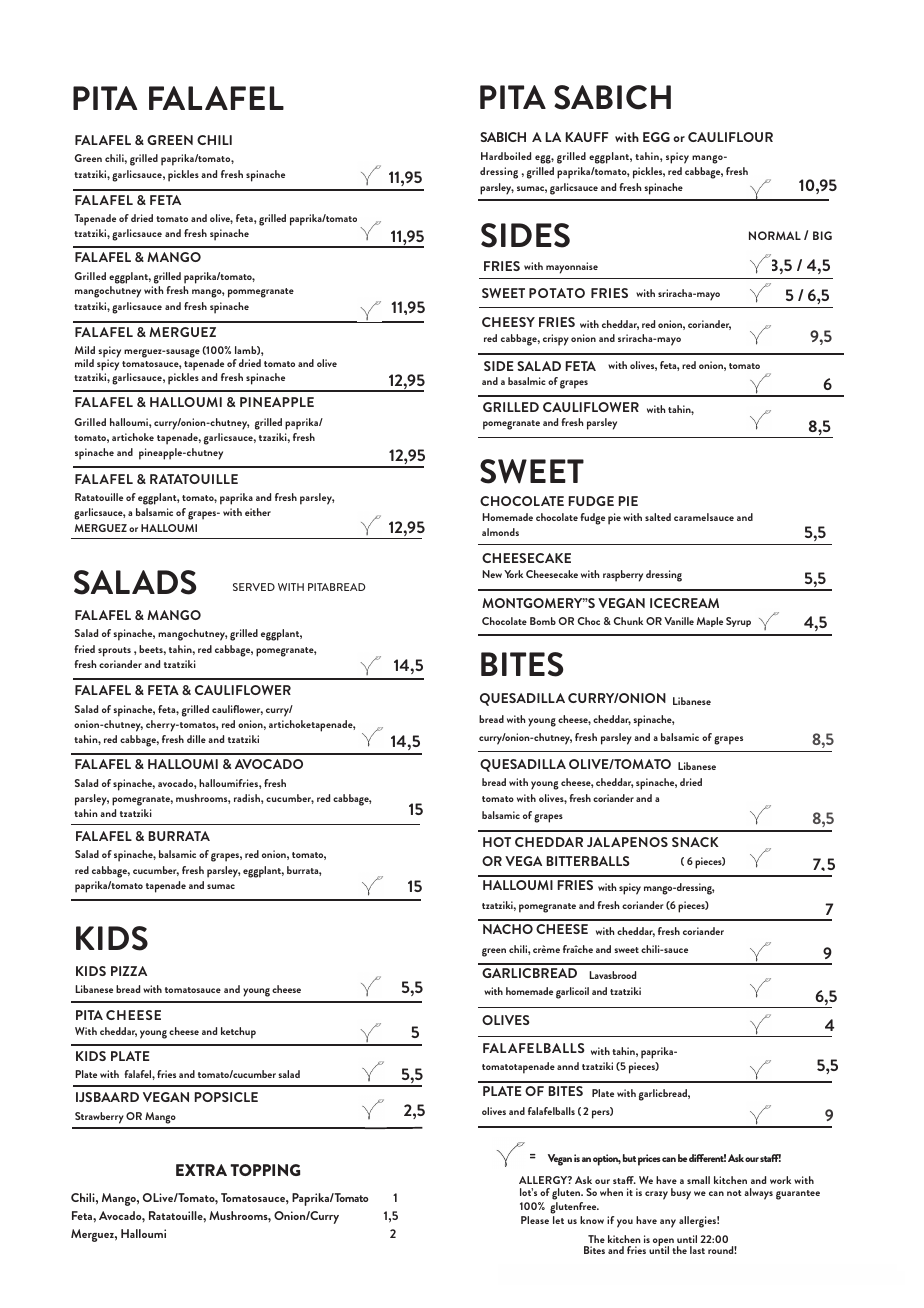  I want to click on EXTRA, so click(201, 1170).
